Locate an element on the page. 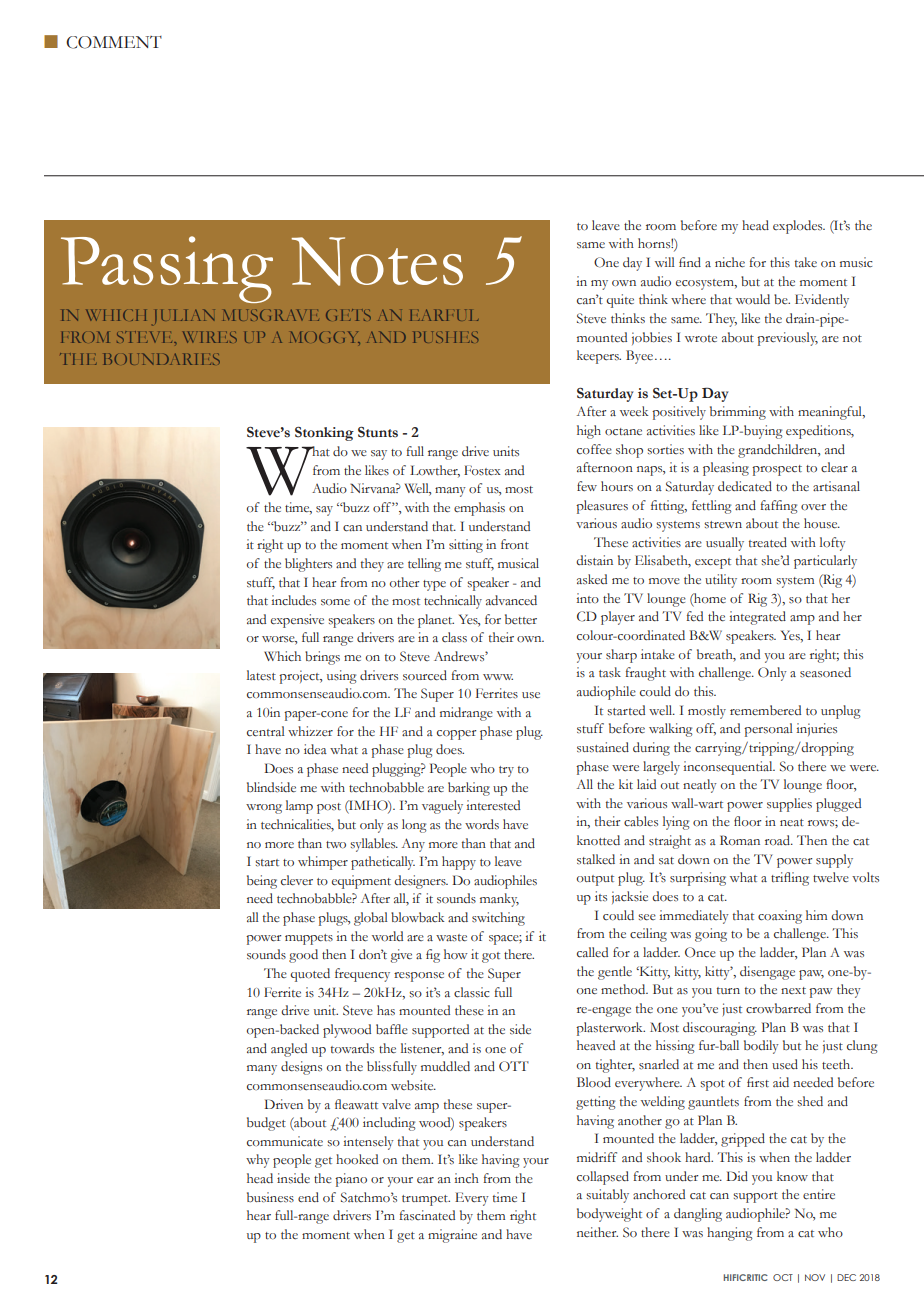 This image has height=1308, width=924. hanging is located at coordinates (729, 1234).
